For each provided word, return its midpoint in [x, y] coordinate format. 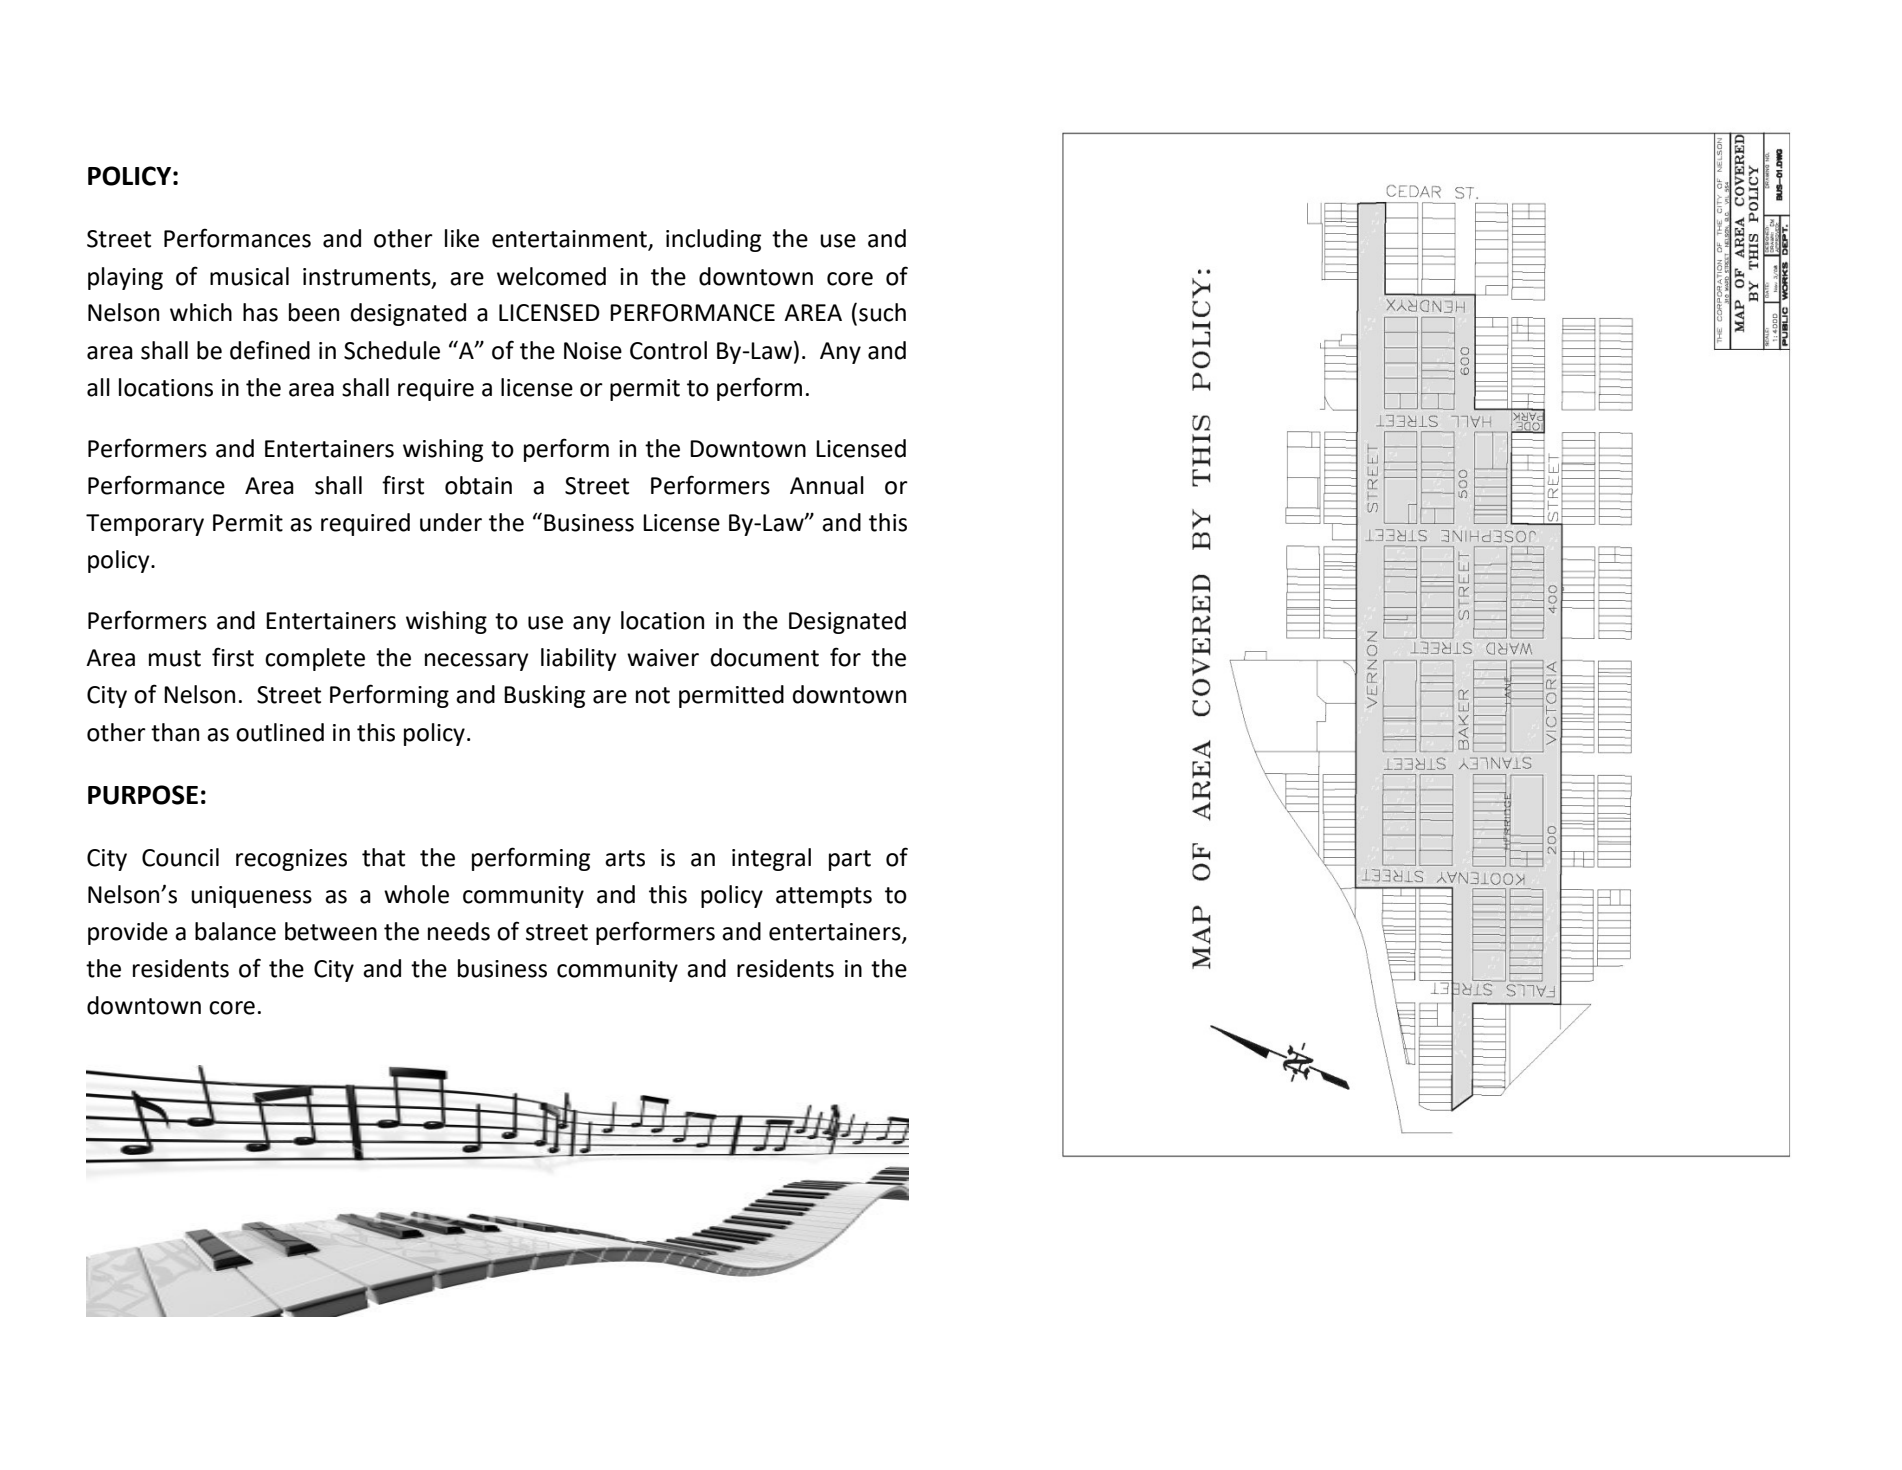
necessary [477, 662]
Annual [827, 485]
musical [249, 276]
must [175, 658]
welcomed [551, 276]
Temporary [145, 525]
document [765, 657]
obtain [478, 485]
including [713, 240]
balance [235, 931]
